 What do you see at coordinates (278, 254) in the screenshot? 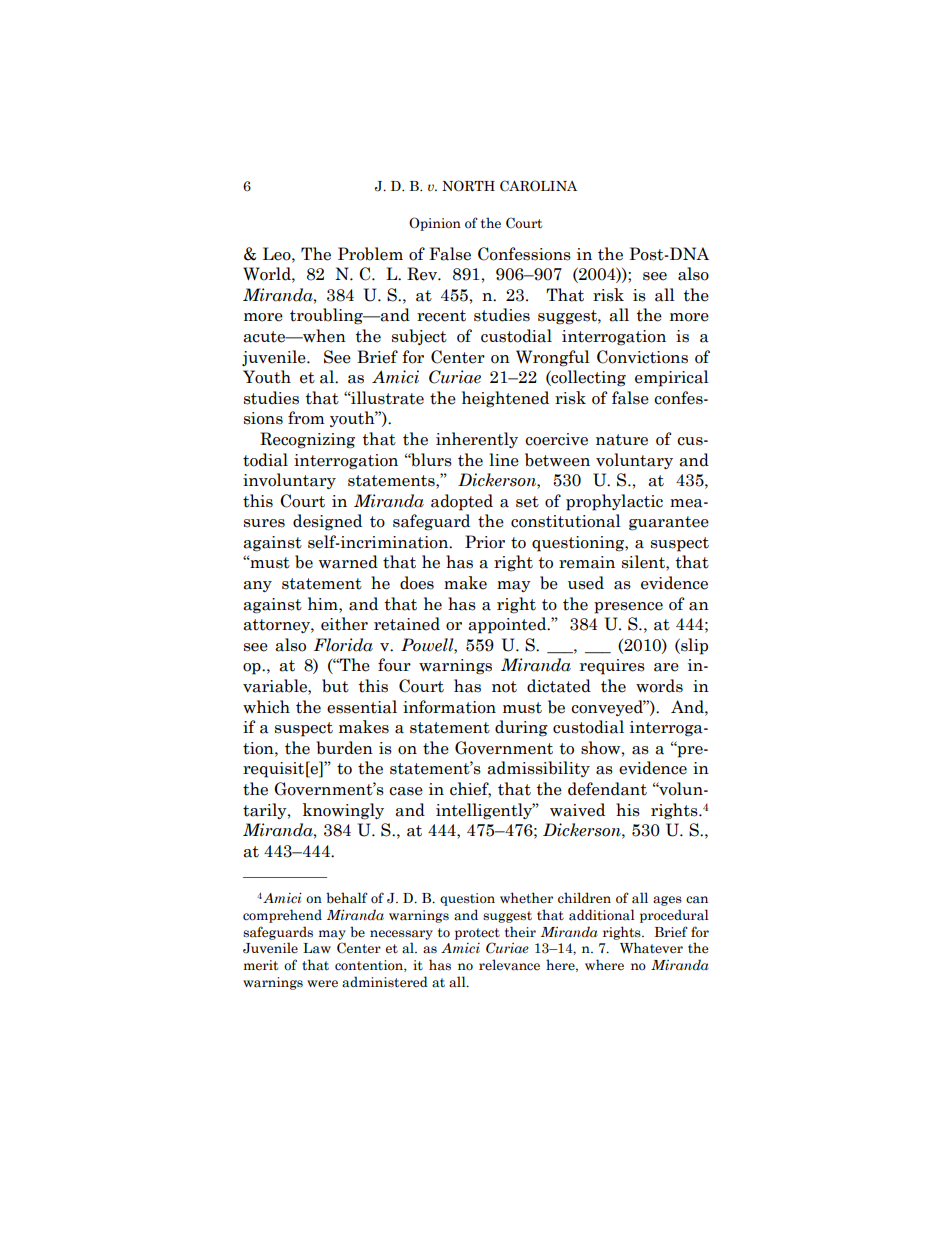
I see `Leo` at bounding box center [278, 254].
